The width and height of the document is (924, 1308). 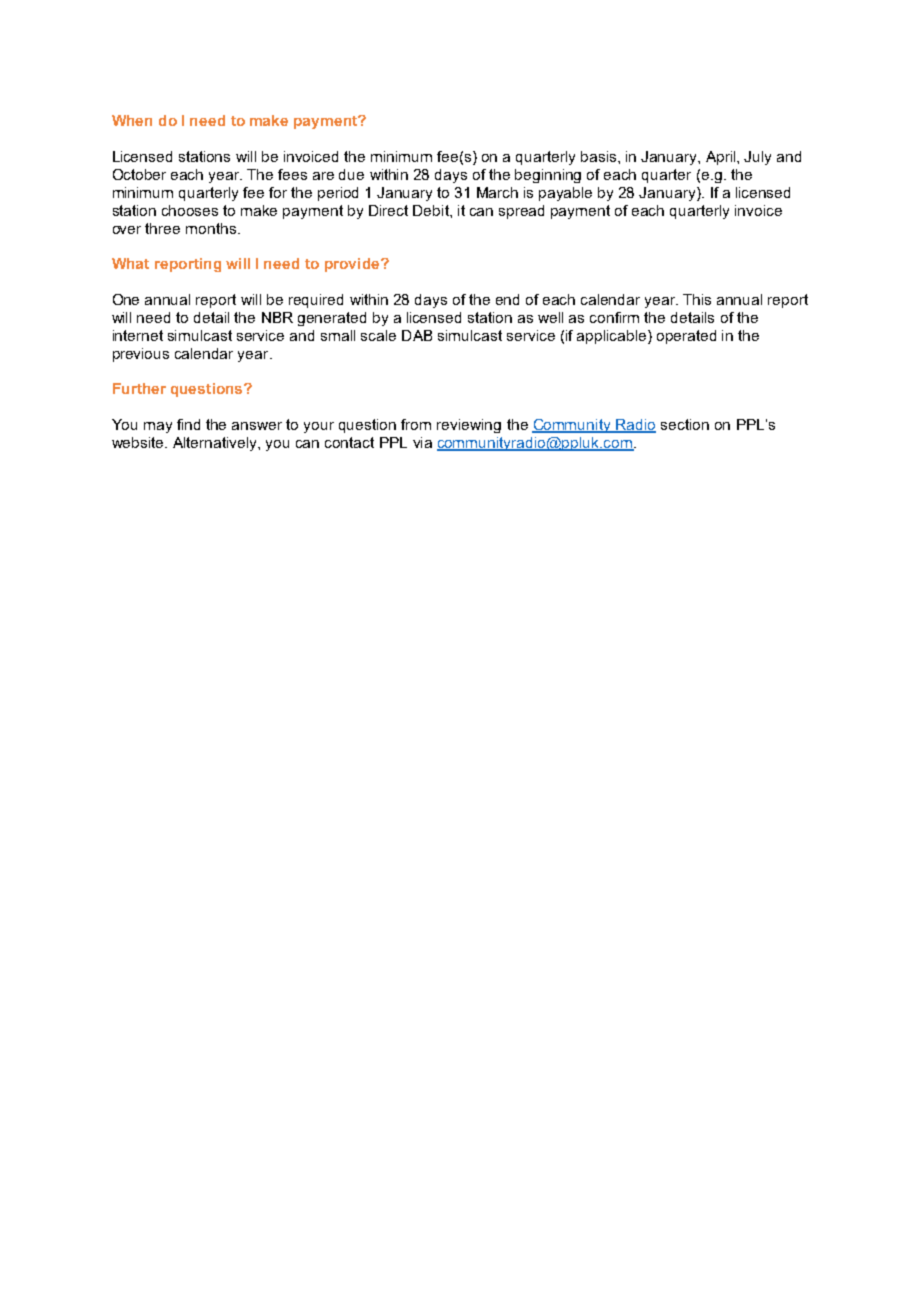 What do you see at coordinates (722, 158) in the document?
I see `April` at bounding box center [722, 158].
